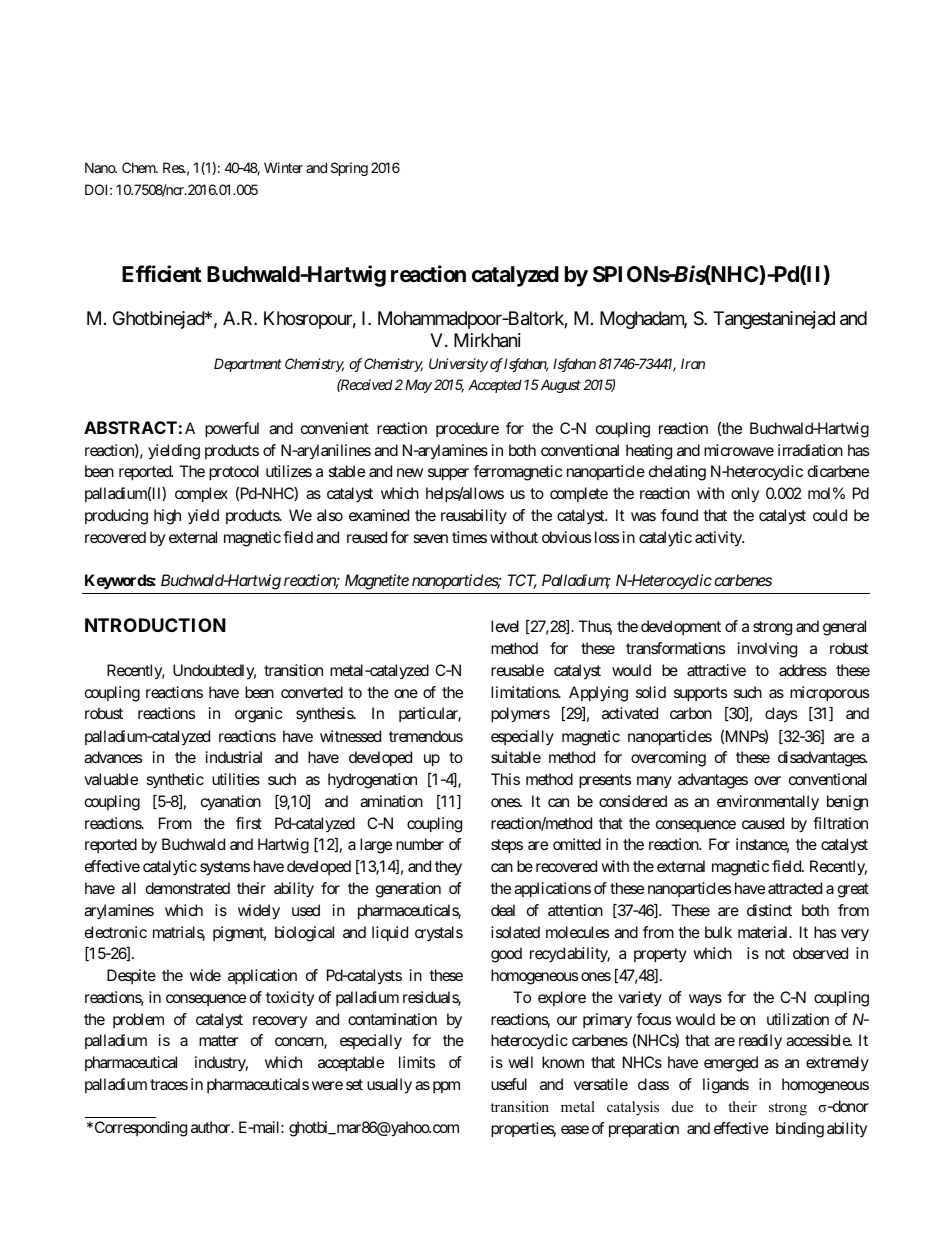 This screenshot has width=952, height=1233. Describe the element at coordinates (745, 494) in the screenshot. I see `only` at that location.
